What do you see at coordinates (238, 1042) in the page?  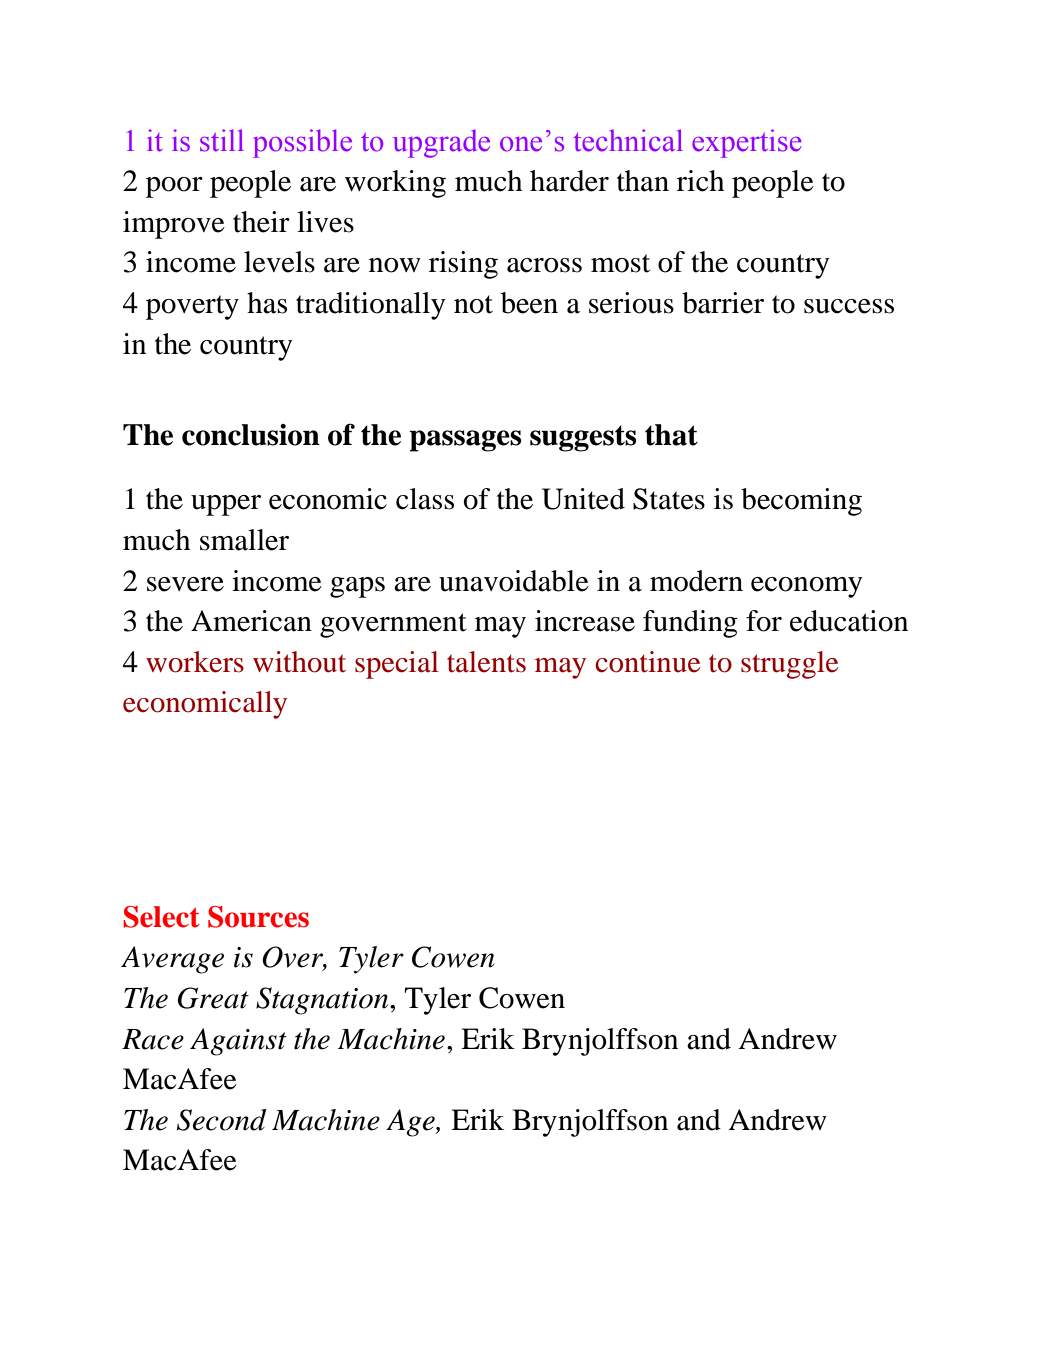 I see `Against` at bounding box center [238, 1042].
